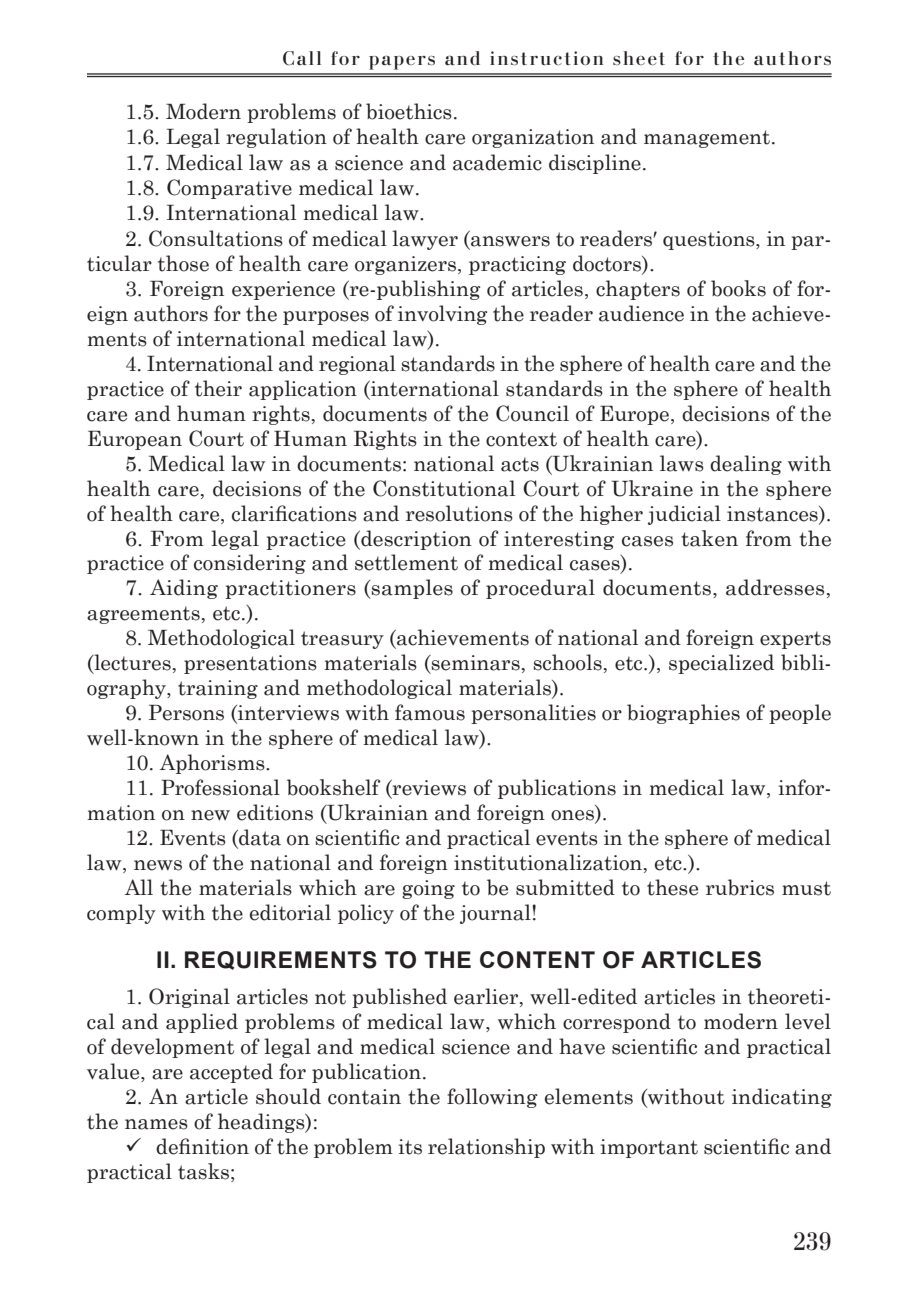 The width and height of the screenshot is (924, 1305). What do you see at coordinates (409, 111) in the screenshot?
I see `bioethics` at bounding box center [409, 111].
